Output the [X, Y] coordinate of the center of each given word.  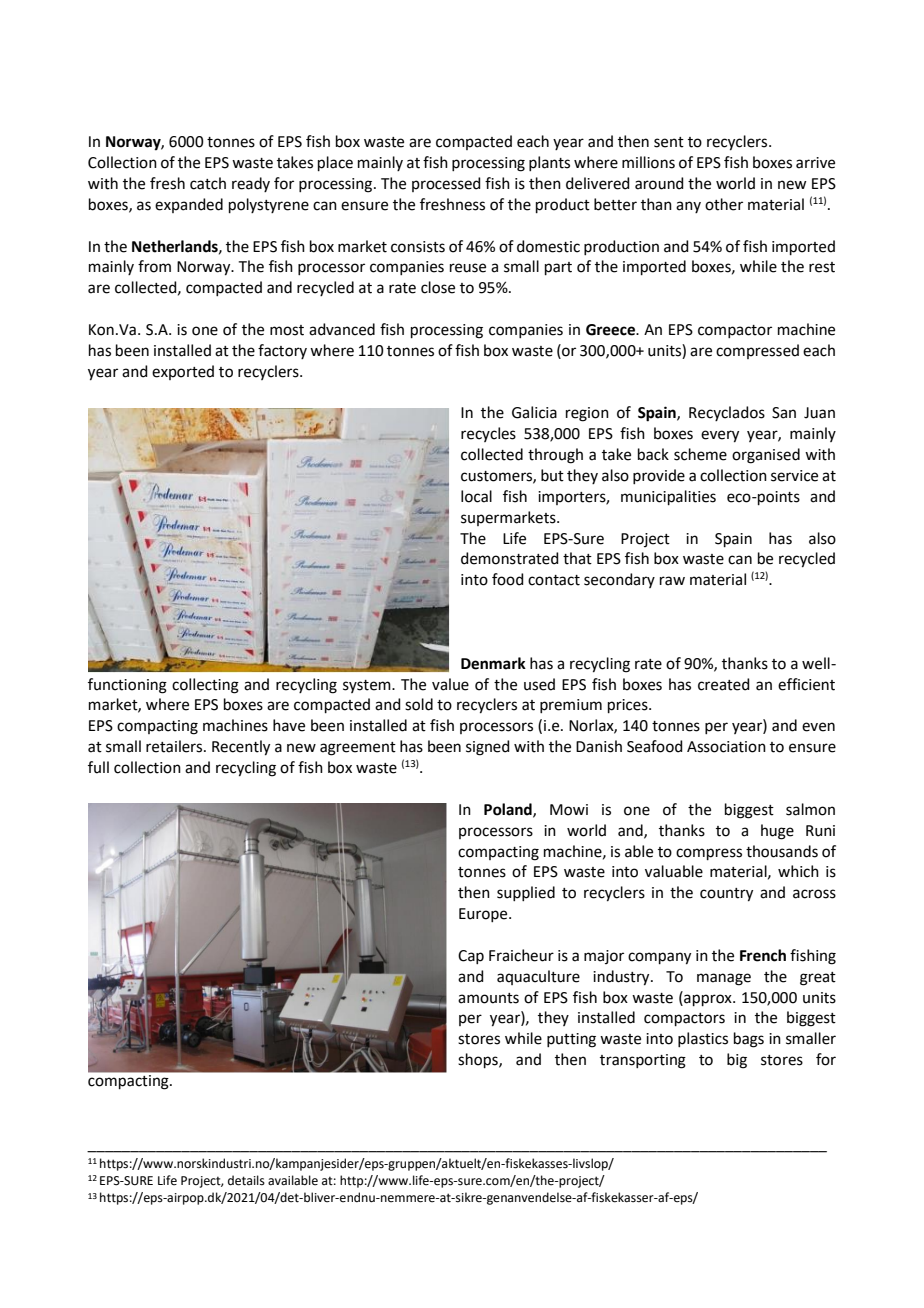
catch [208, 183]
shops [479, 1060]
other [724, 204]
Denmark [493, 663]
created [724, 684]
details [246, 1180]
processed [446, 184]
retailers [175, 746]
